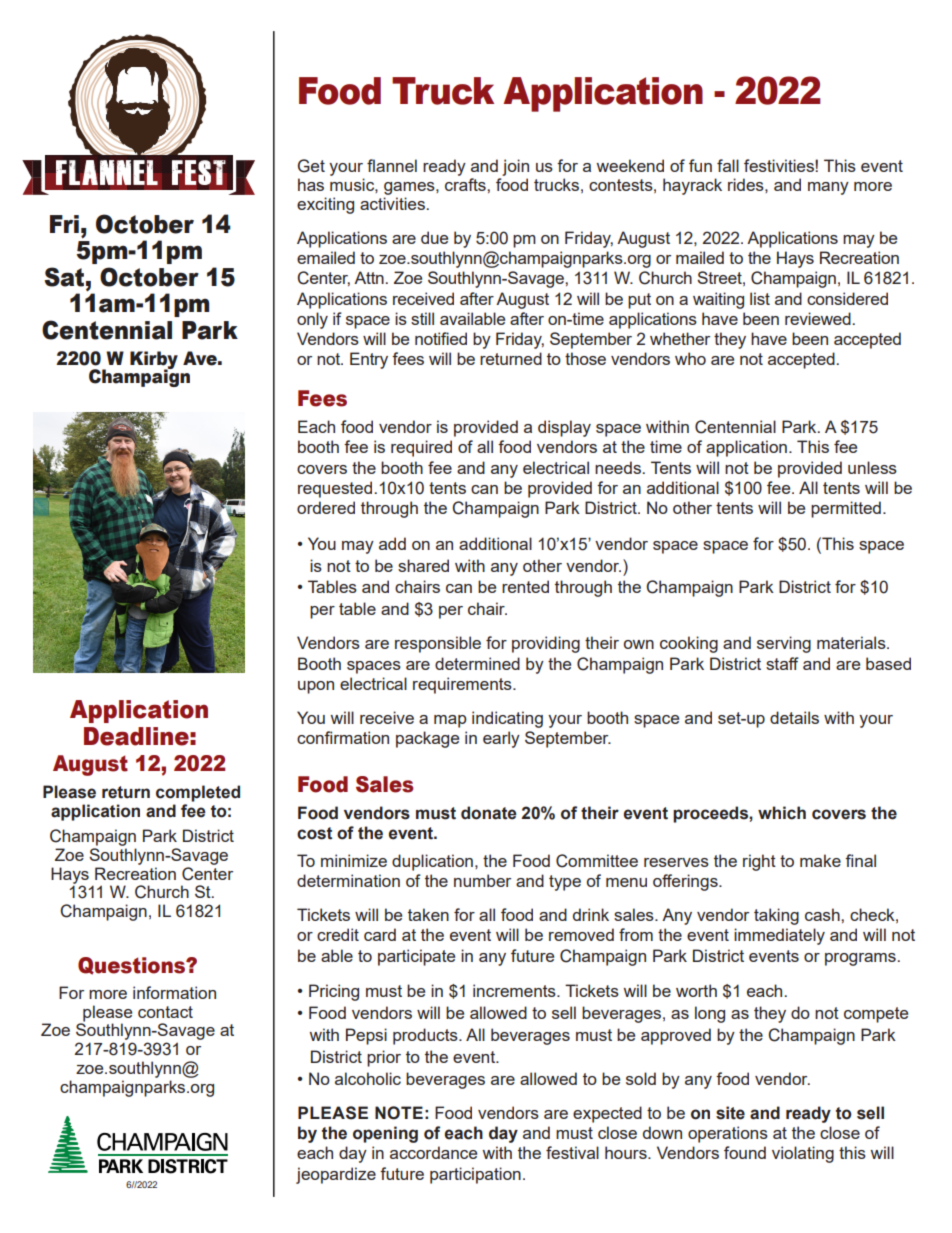 The image size is (952, 1233). What do you see at coordinates (338, 934) in the screenshot?
I see `credit` at bounding box center [338, 934].
